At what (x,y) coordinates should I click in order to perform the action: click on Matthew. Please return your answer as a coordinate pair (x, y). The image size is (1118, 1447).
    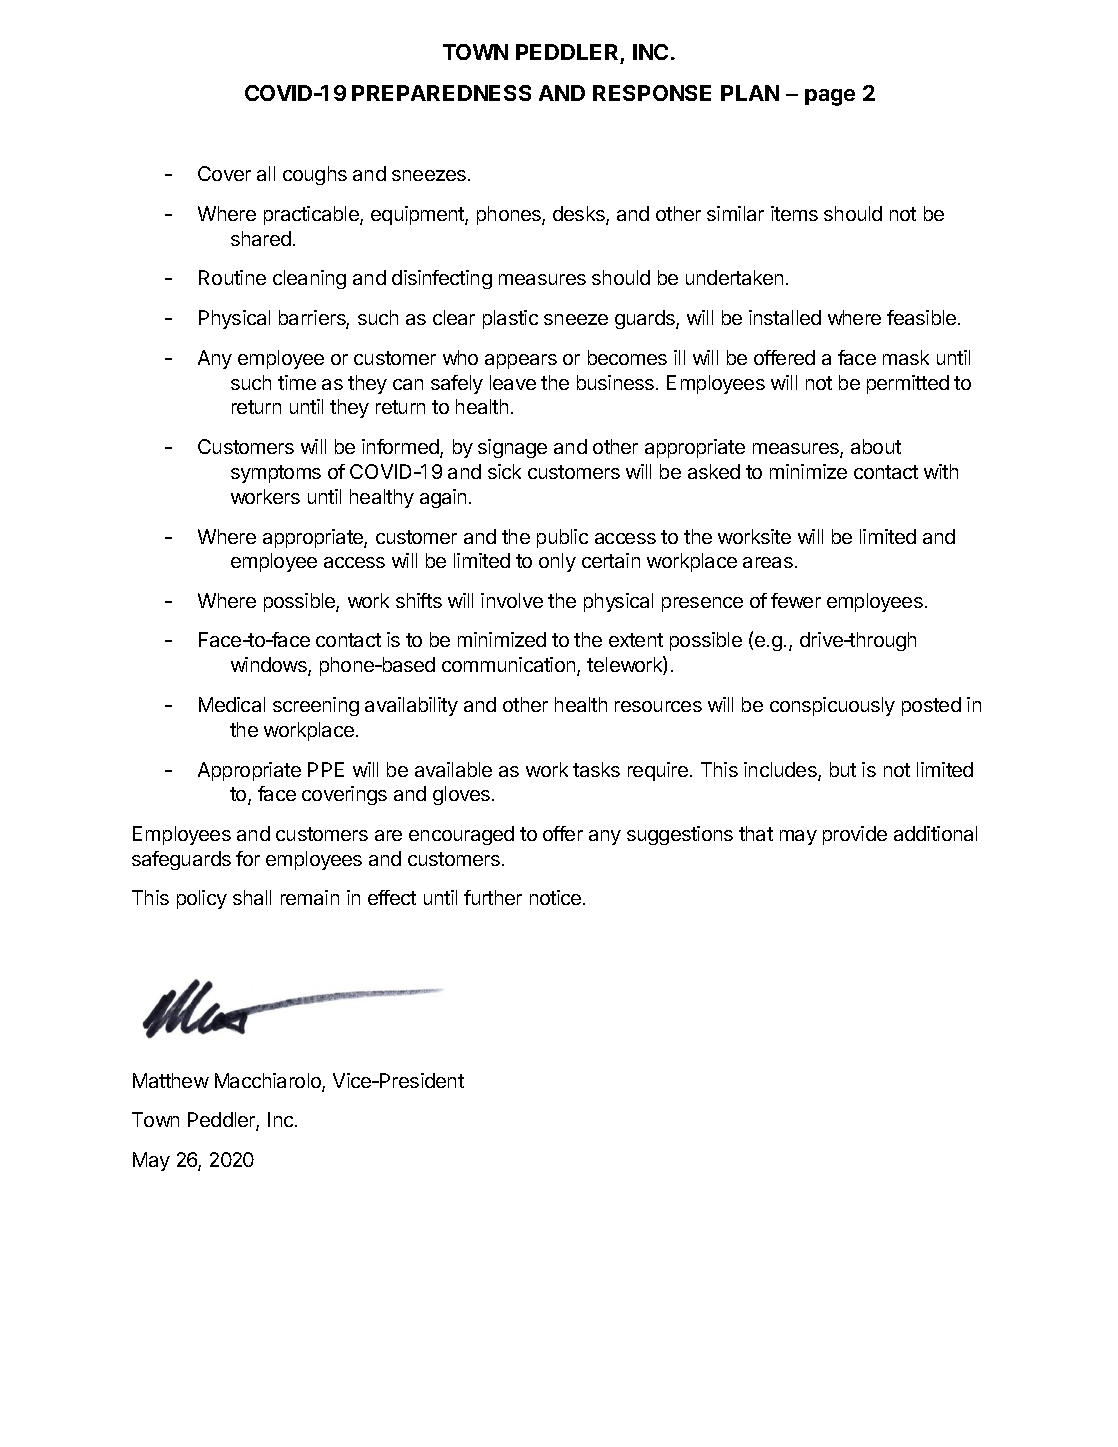
    Looking at the image, I should click on (171, 1080).
